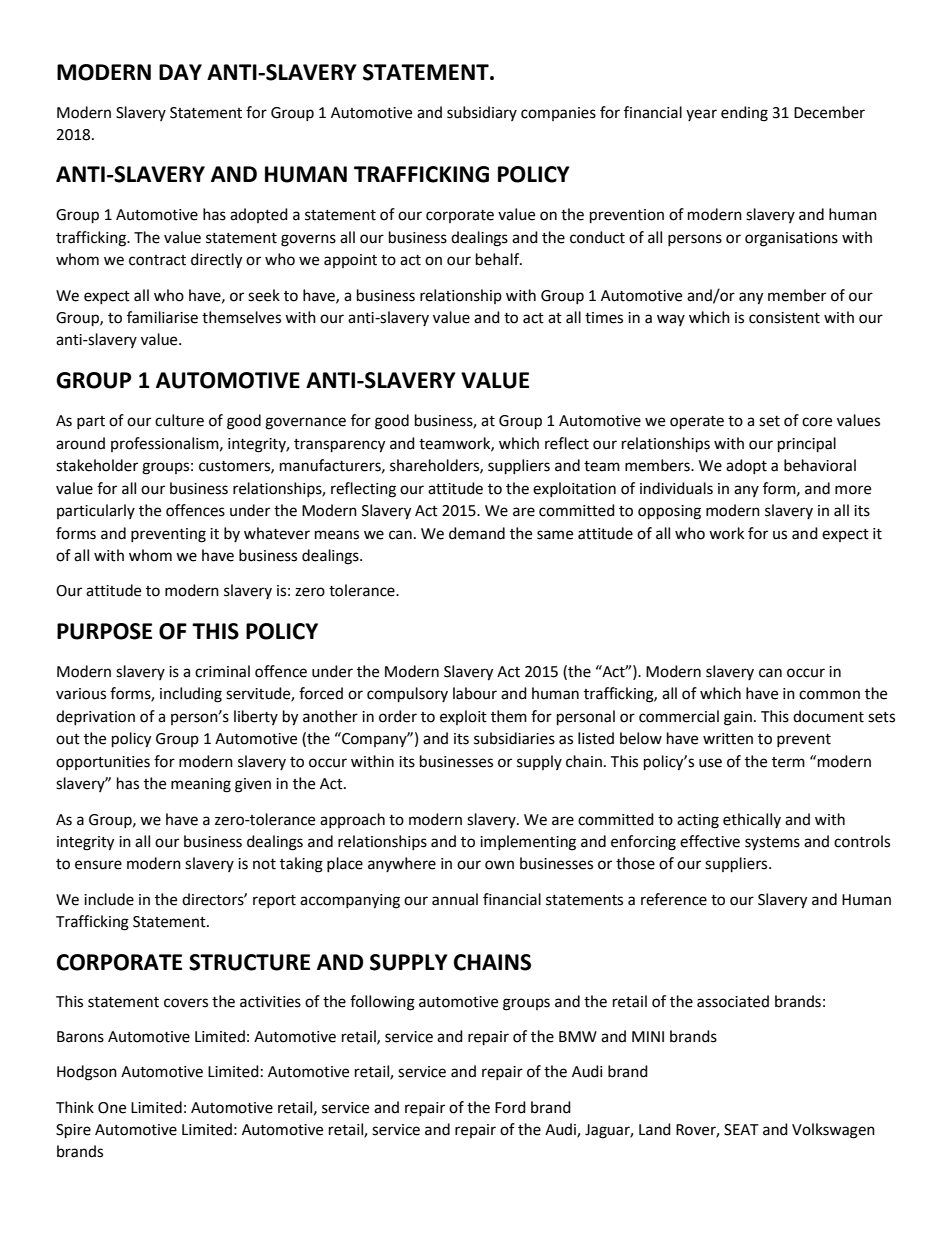  What do you see at coordinates (788, 762) in the screenshot?
I see `term` at bounding box center [788, 762].
